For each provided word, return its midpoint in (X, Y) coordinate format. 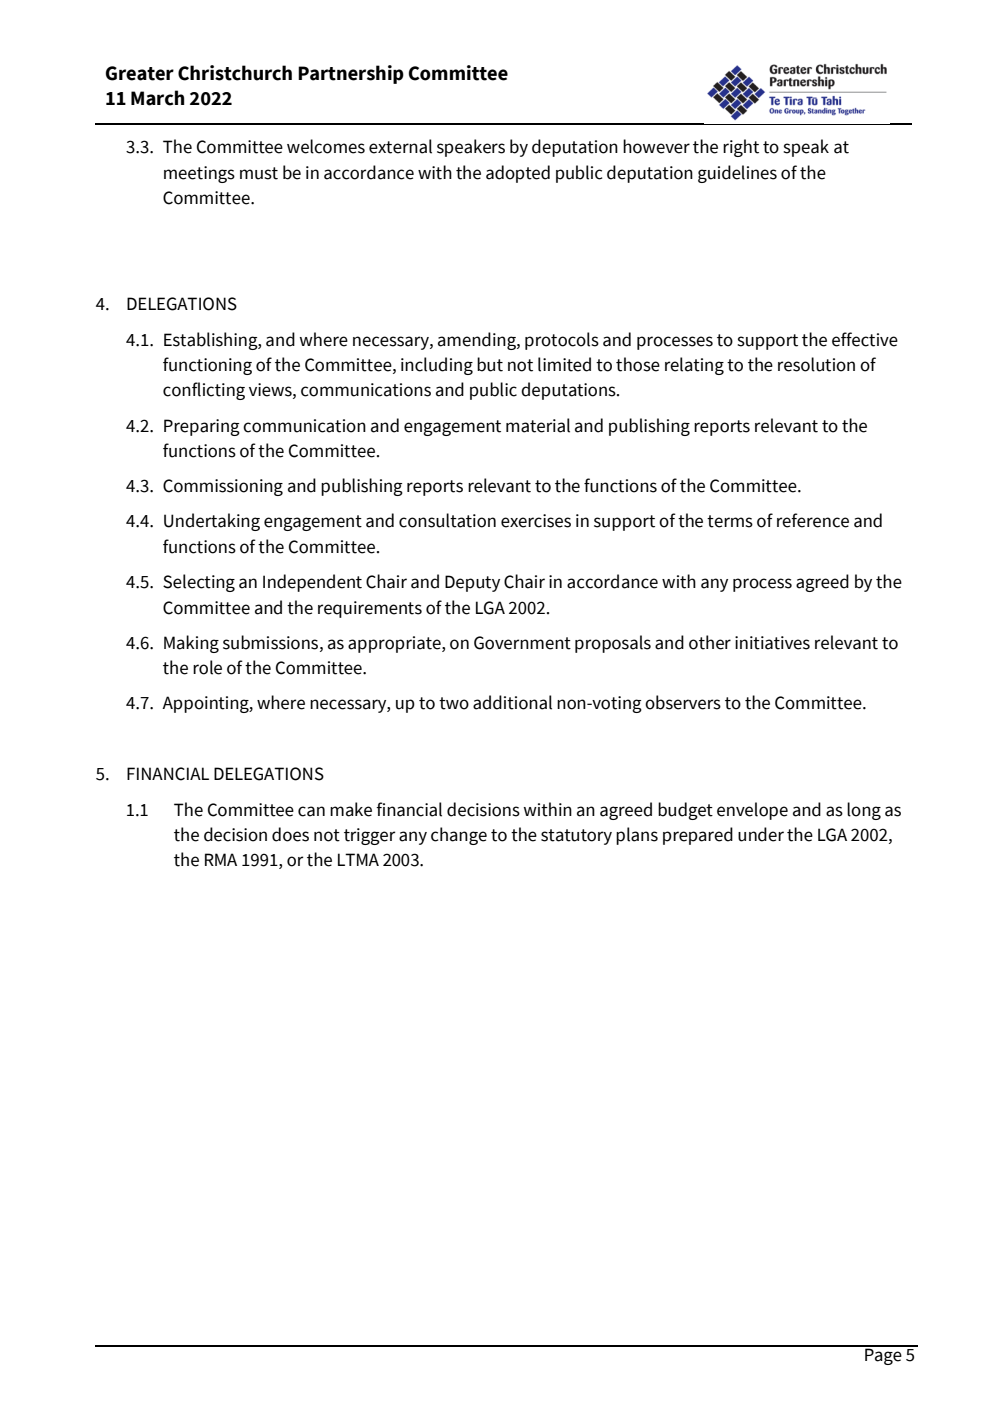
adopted (518, 174)
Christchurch (235, 73)
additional (512, 702)
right (741, 148)
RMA (221, 859)
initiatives (772, 643)
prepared (698, 836)
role (207, 667)
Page (883, 1355)
